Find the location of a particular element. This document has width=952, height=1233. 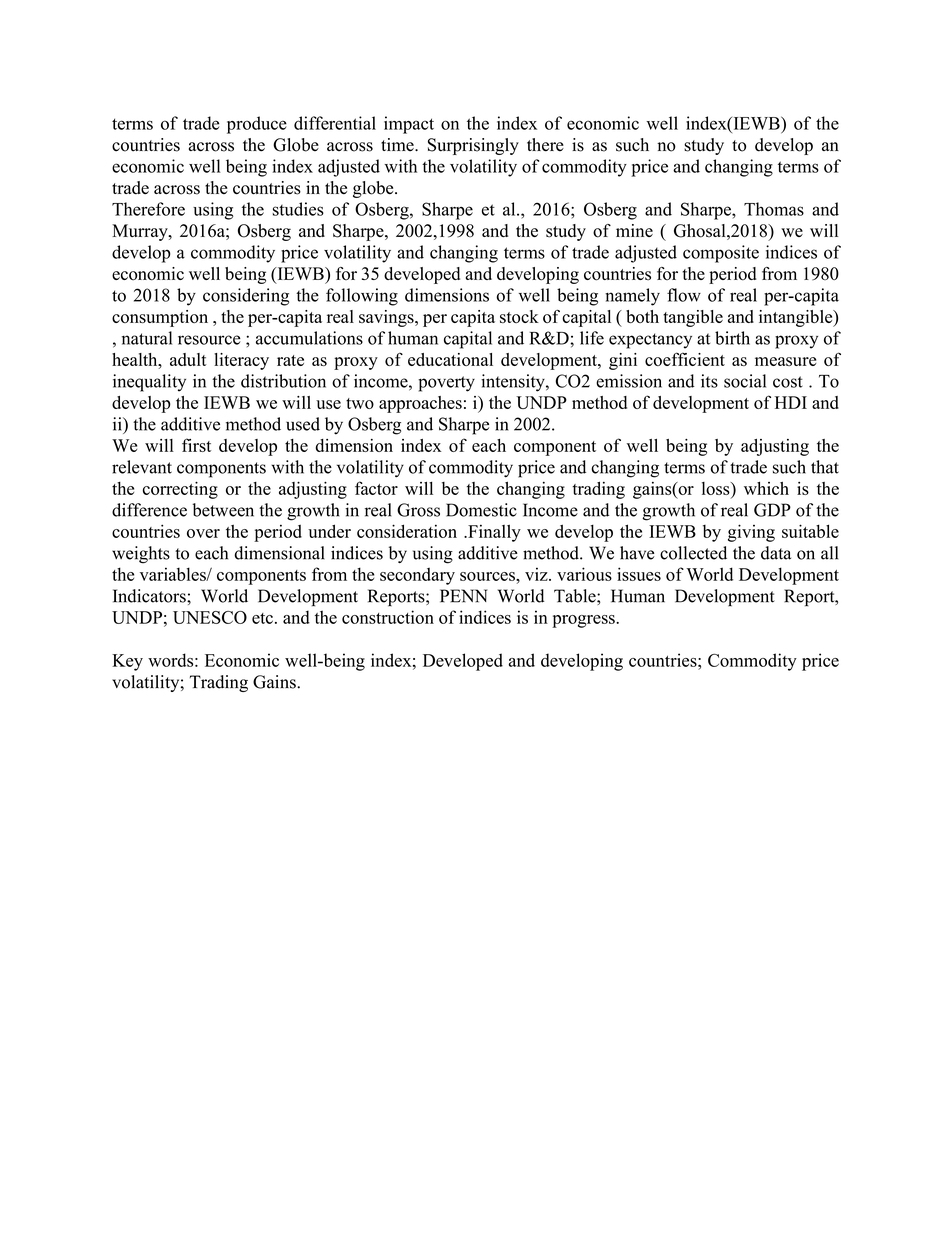

UNESCO is located at coordinates (210, 617).
